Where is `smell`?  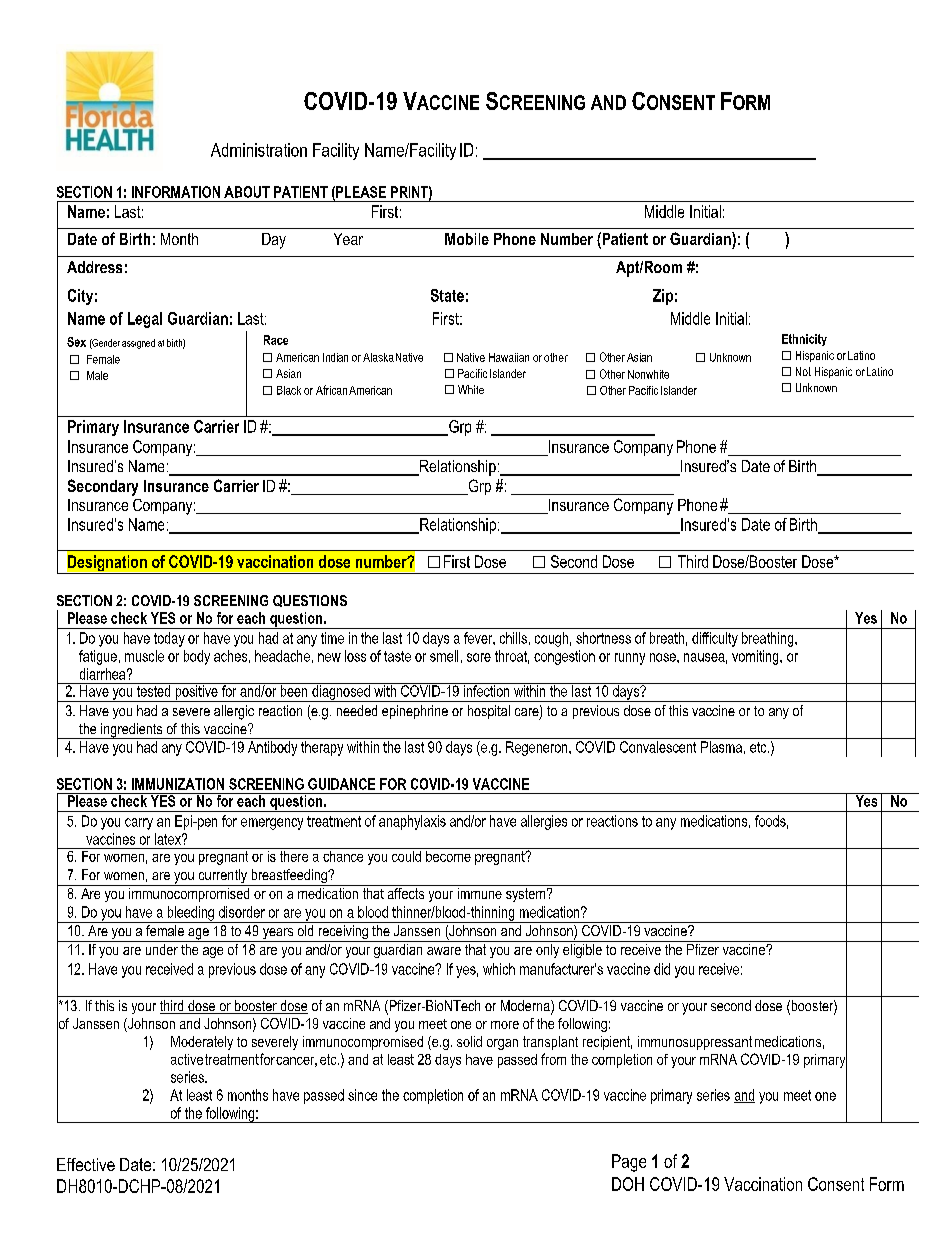
smell is located at coordinates (444, 656).
